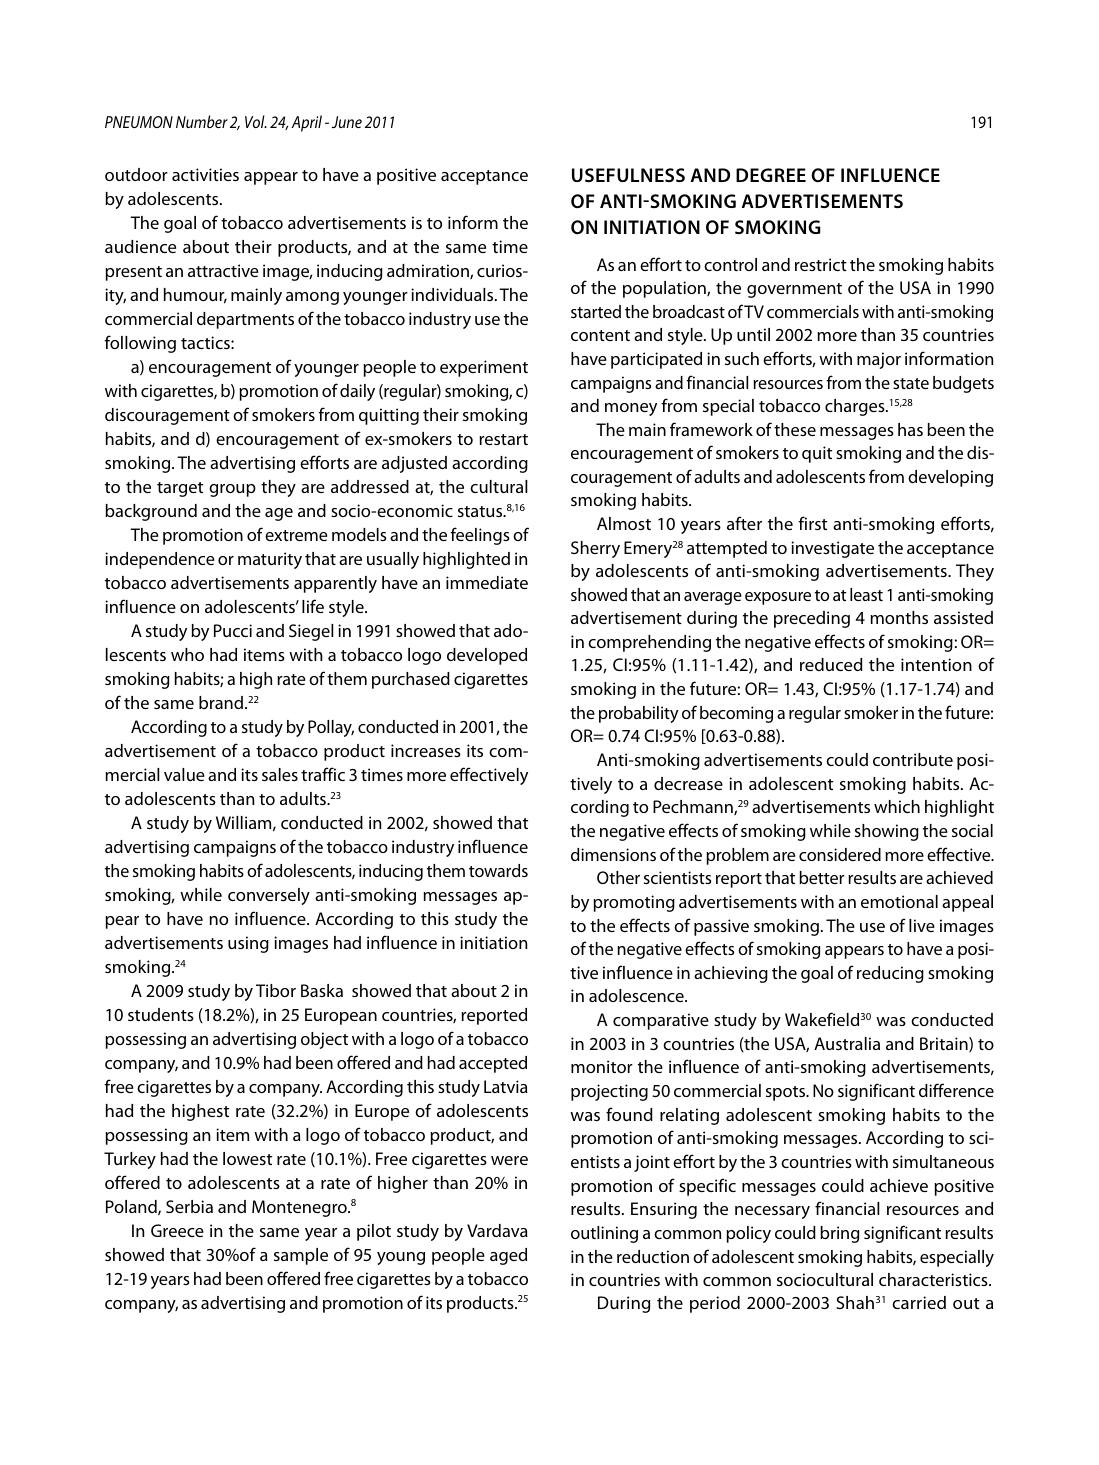 This page has width=1099, height=1465. Describe the element at coordinates (628, 175) in the page. I see `USEFULNESS` at that location.
